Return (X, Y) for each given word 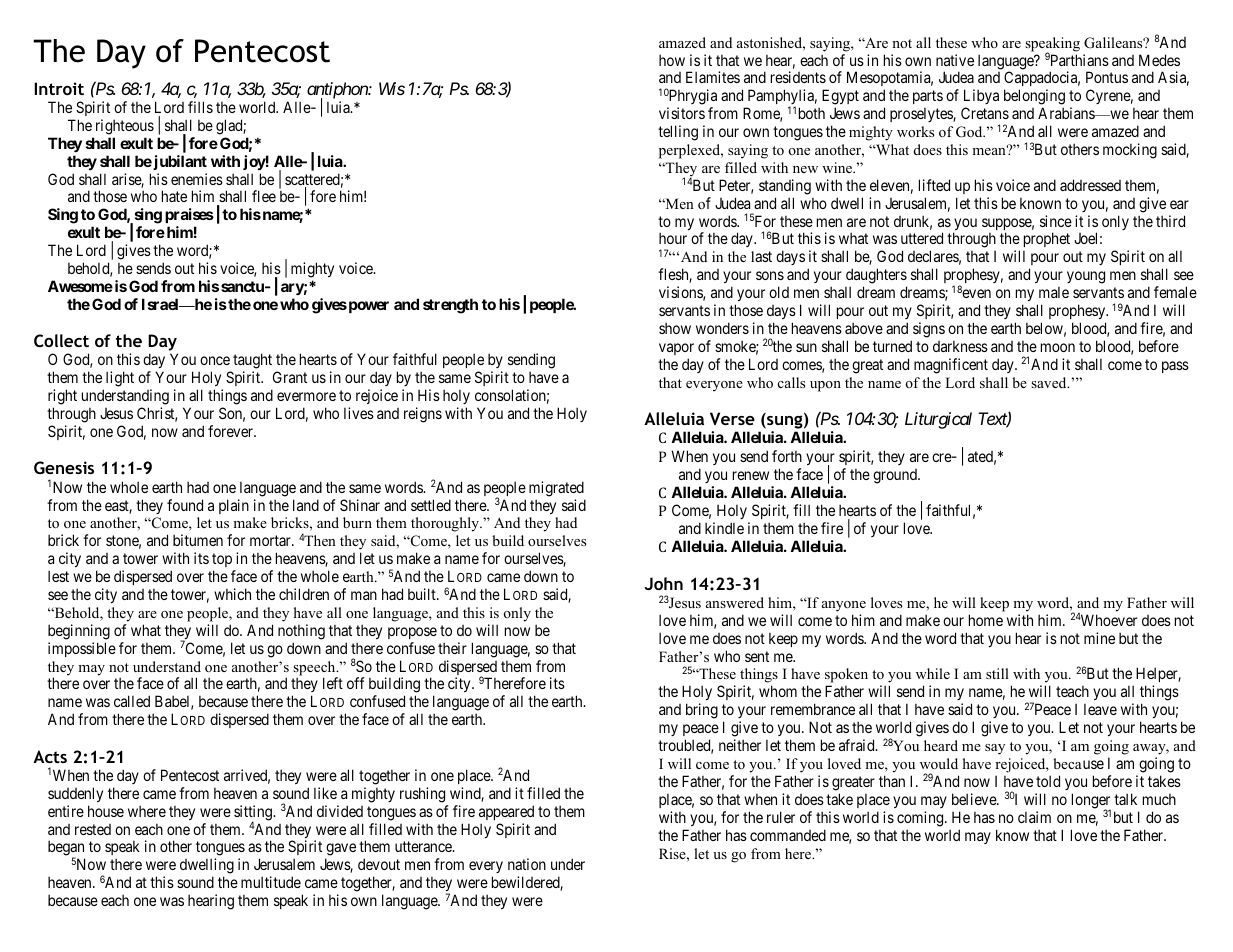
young (1086, 277)
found (185, 505)
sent (757, 656)
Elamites (713, 77)
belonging (1034, 98)
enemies (197, 179)
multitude (271, 882)
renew (751, 475)
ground (896, 476)
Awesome (80, 286)
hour (673, 238)
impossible (82, 649)
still (997, 673)
